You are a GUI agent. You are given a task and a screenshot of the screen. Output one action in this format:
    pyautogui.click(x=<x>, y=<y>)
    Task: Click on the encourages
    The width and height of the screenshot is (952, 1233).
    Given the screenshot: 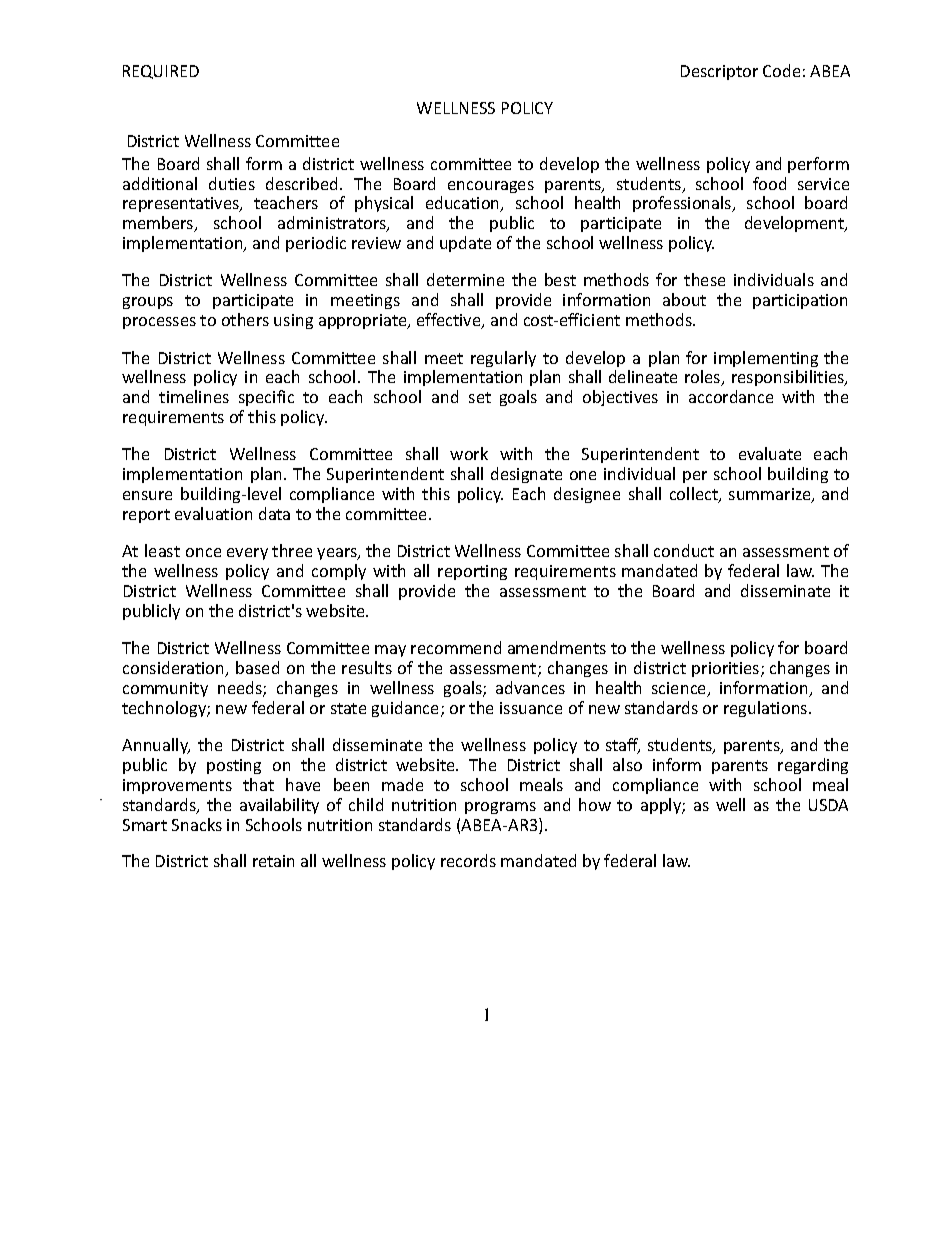 What is the action you would take?
    pyautogui.click(x=491, y=187)
